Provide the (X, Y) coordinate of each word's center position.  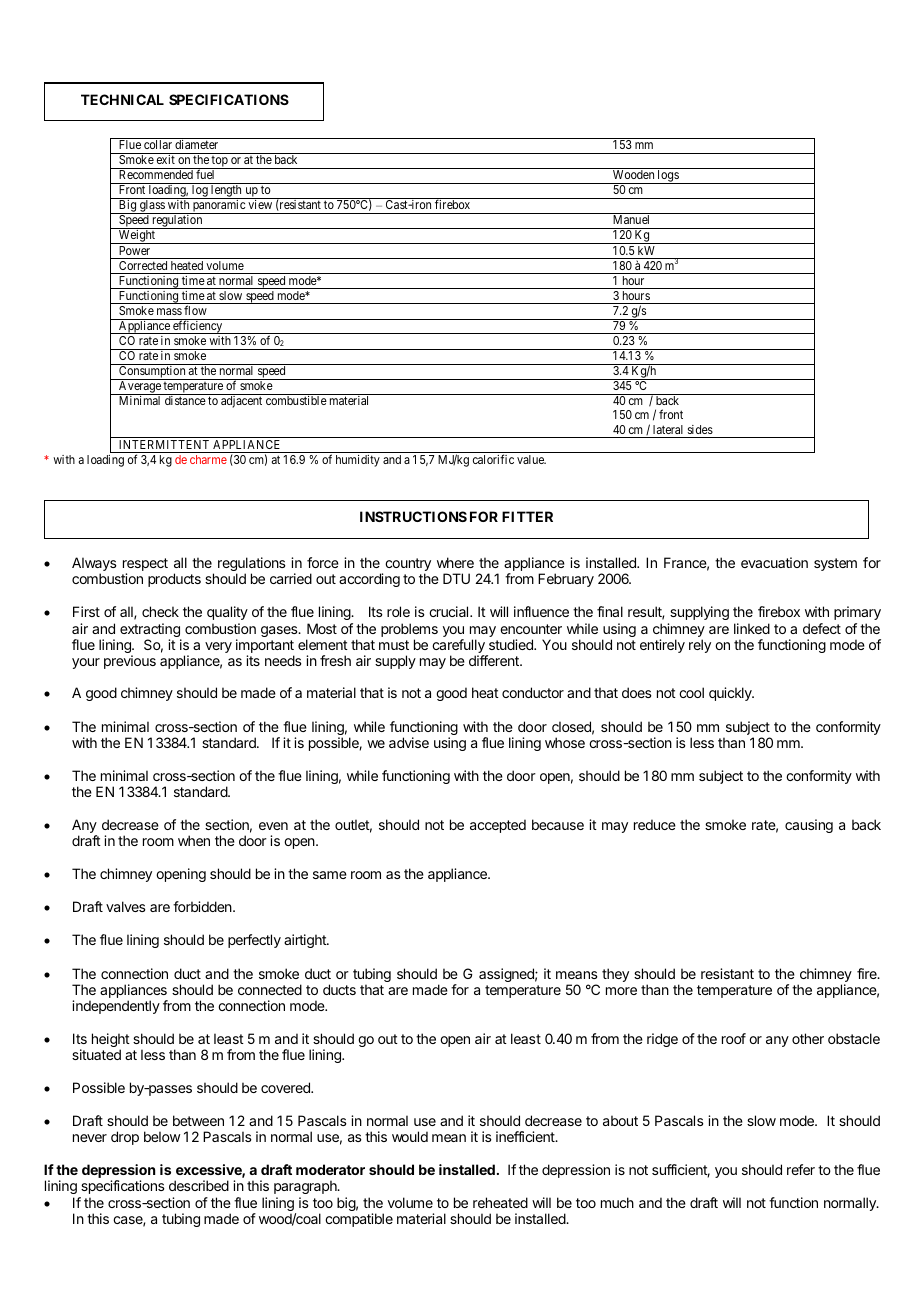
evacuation (774, 562)
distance (185, 400)
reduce (655, 824)
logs (668, 177)
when (194, 840)
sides (700, 429)
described (199, 1185)
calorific (493, 459)
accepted (498, 826)
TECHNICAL (122, 99)
